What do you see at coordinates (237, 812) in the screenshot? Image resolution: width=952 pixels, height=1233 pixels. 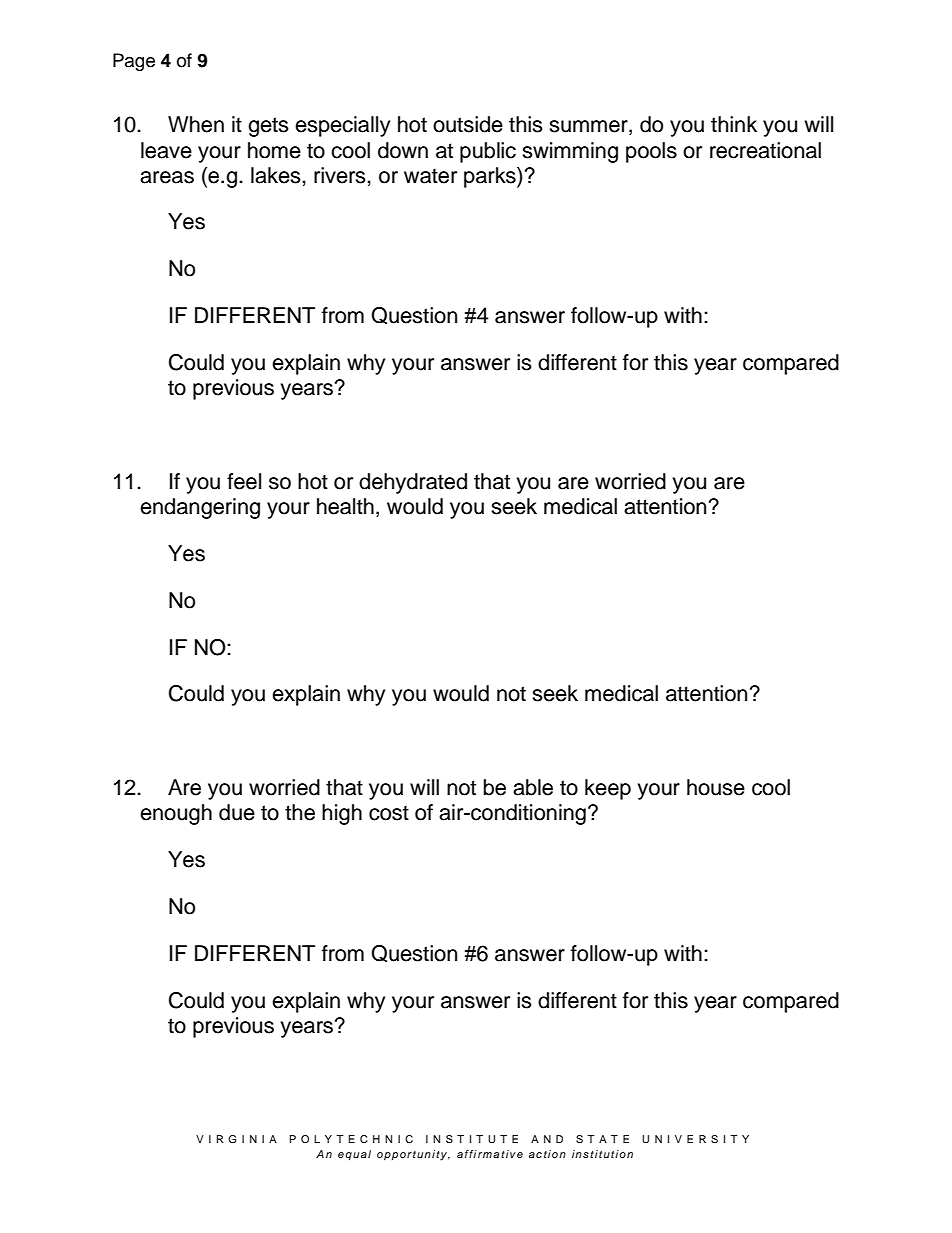 I see `due` at bounding box center [237, 812].
